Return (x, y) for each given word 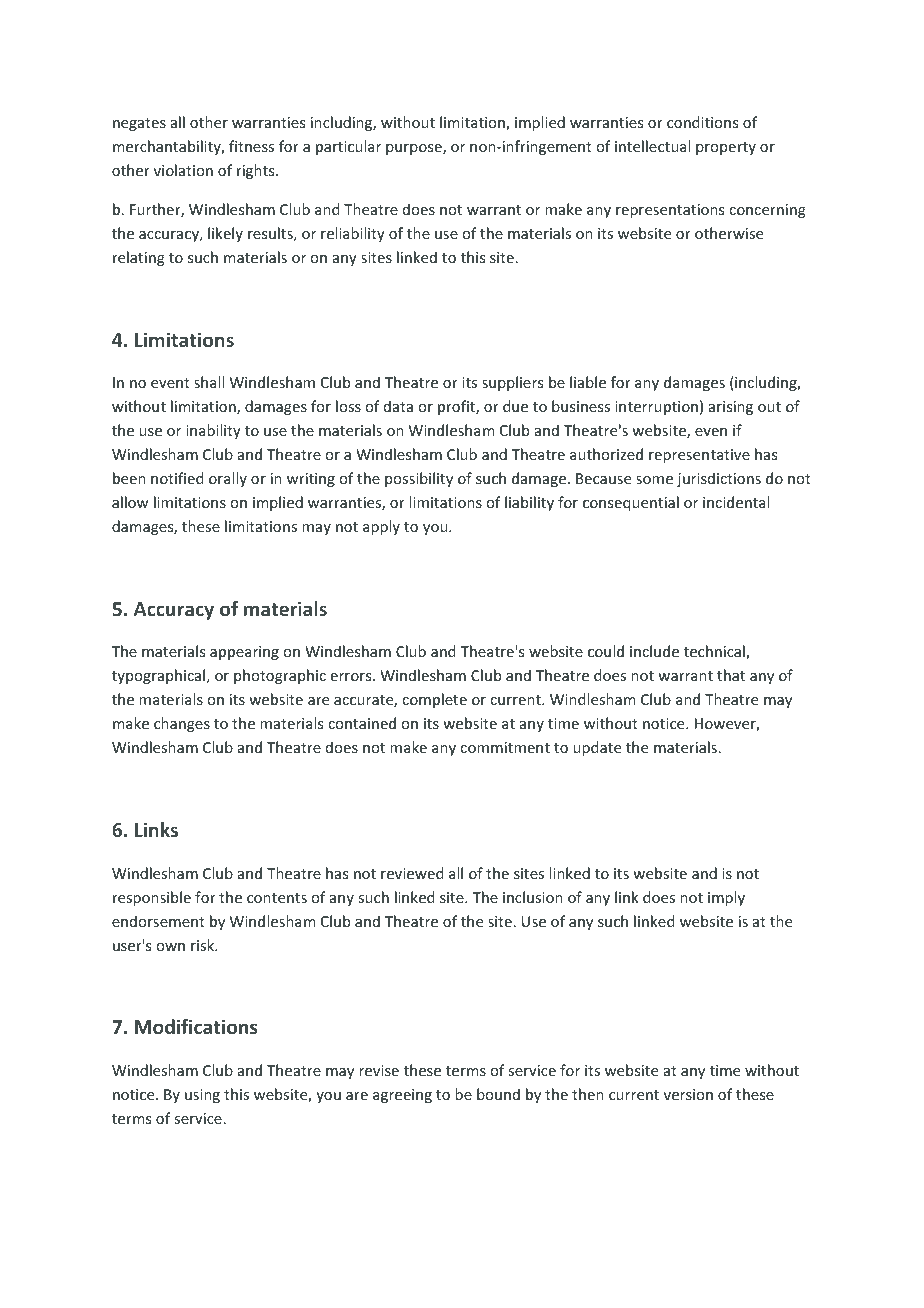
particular (348, 147)
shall (209, 382)
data (398, 406)
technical (715, 652)
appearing (244, 653)
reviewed (412, 873)
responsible (152, 898)
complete (434, 700)
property (726, 148)
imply (726, 898)
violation (183, 170)
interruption (656, 408)
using (202, 1096)
